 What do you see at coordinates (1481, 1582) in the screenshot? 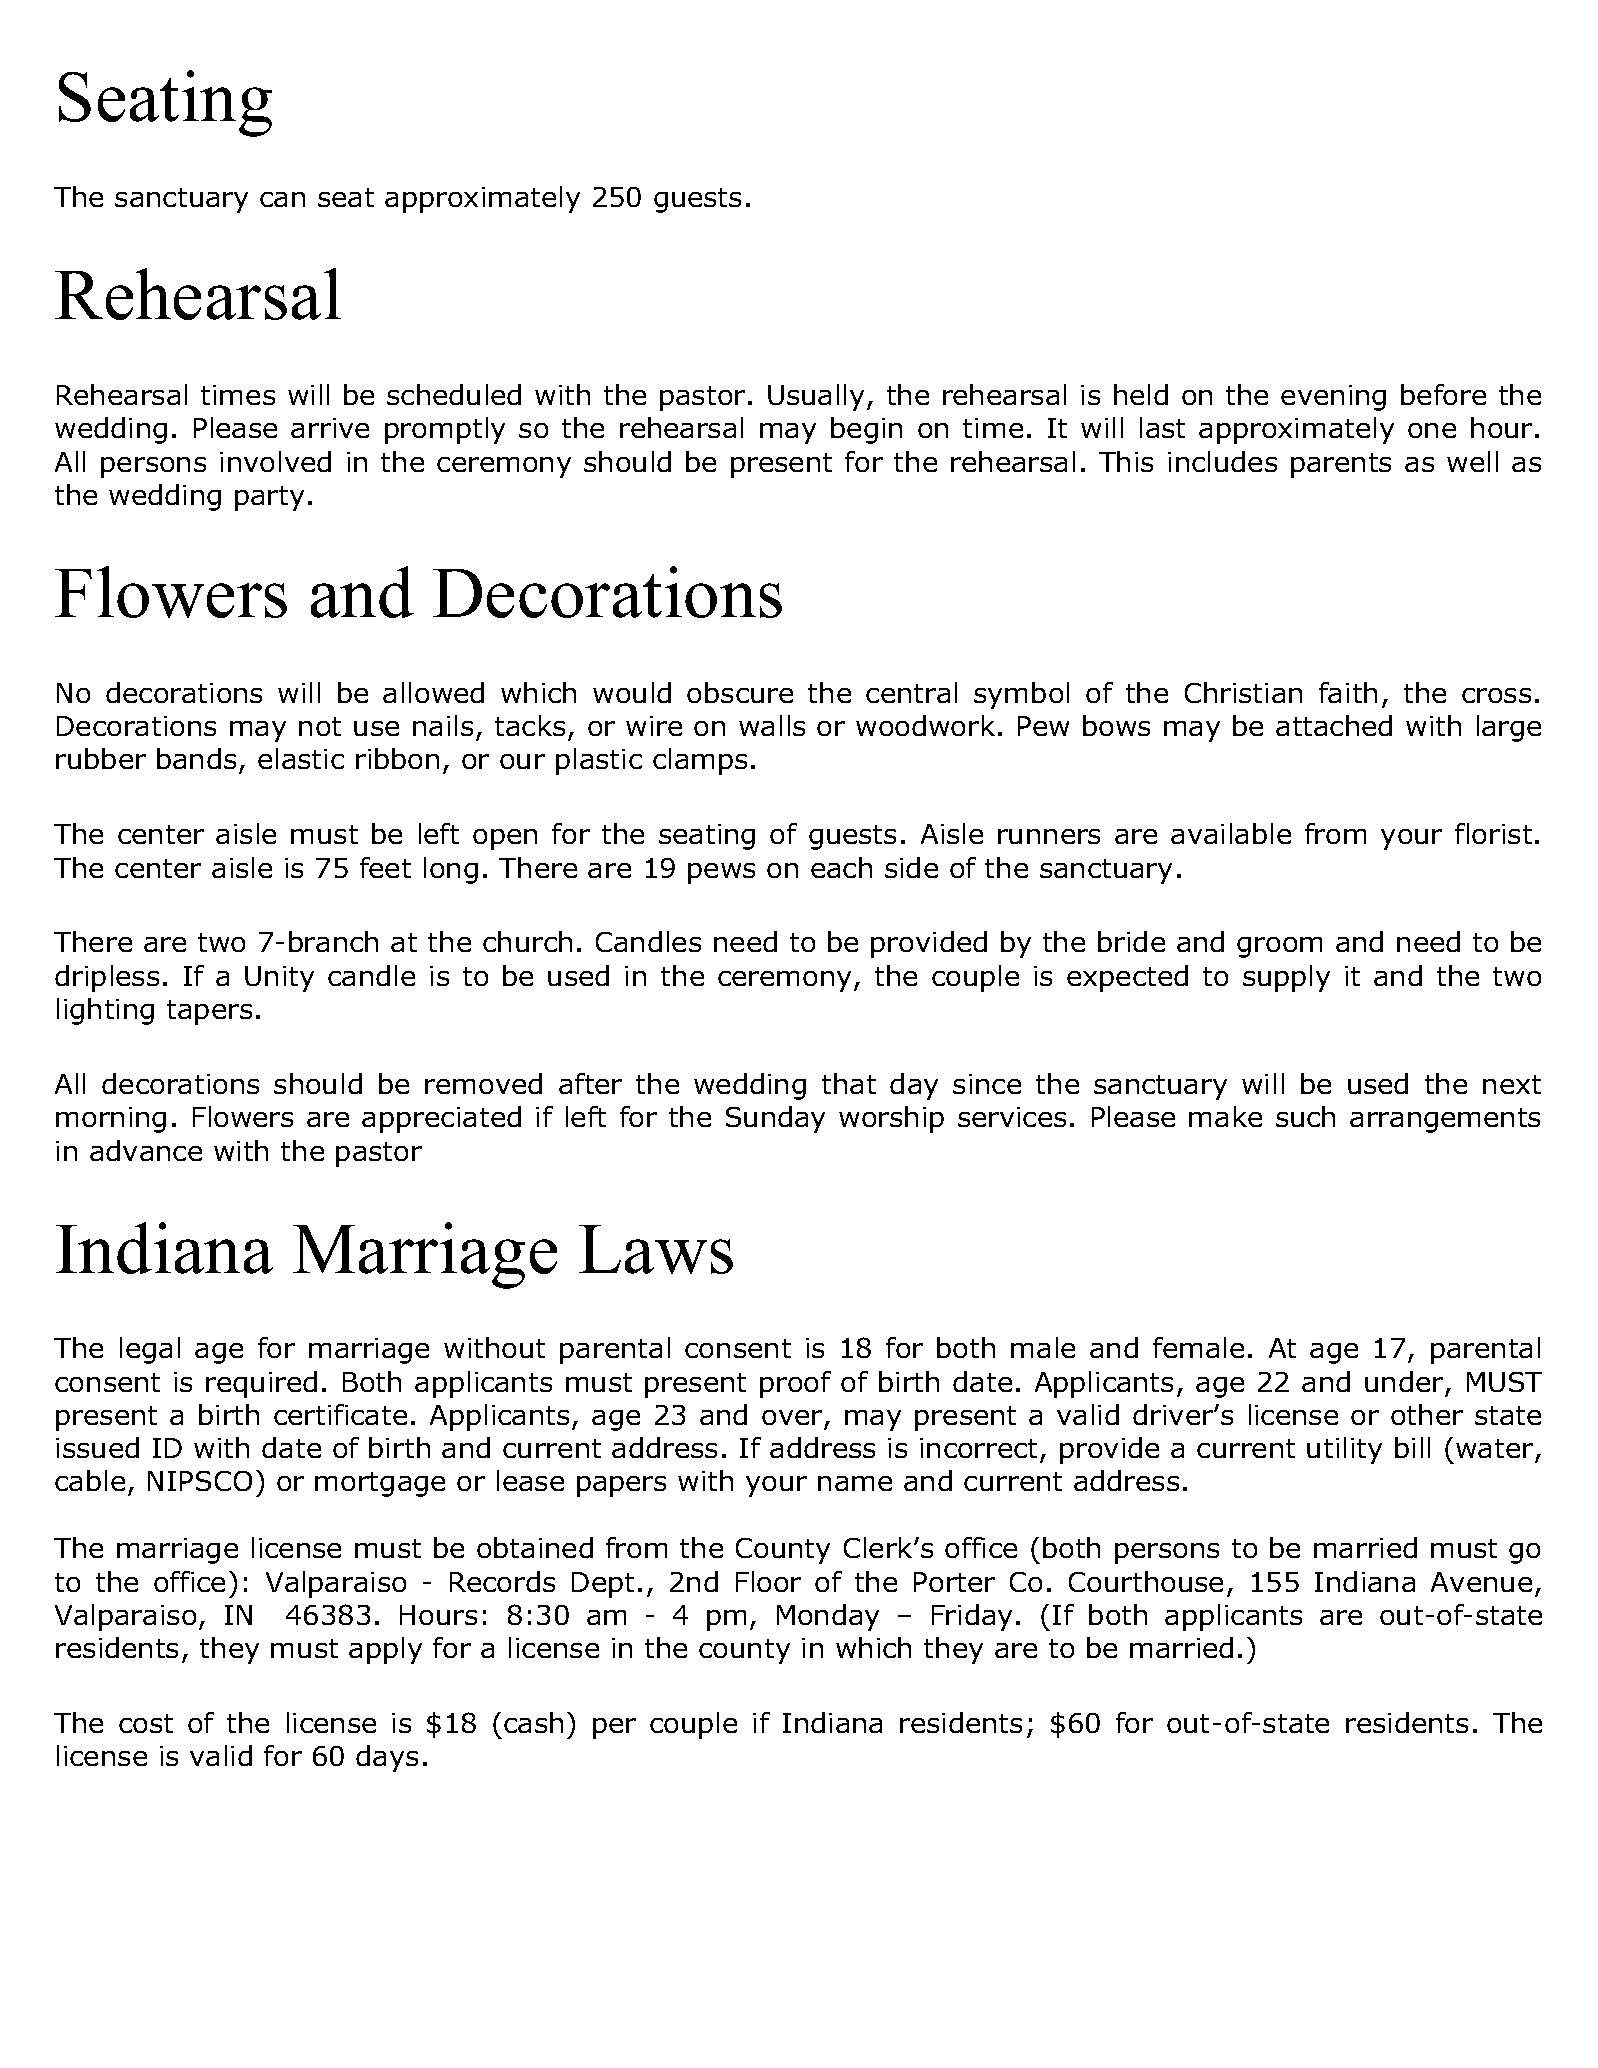
I see `Avenue` at bounding box center [1481, 1582].
